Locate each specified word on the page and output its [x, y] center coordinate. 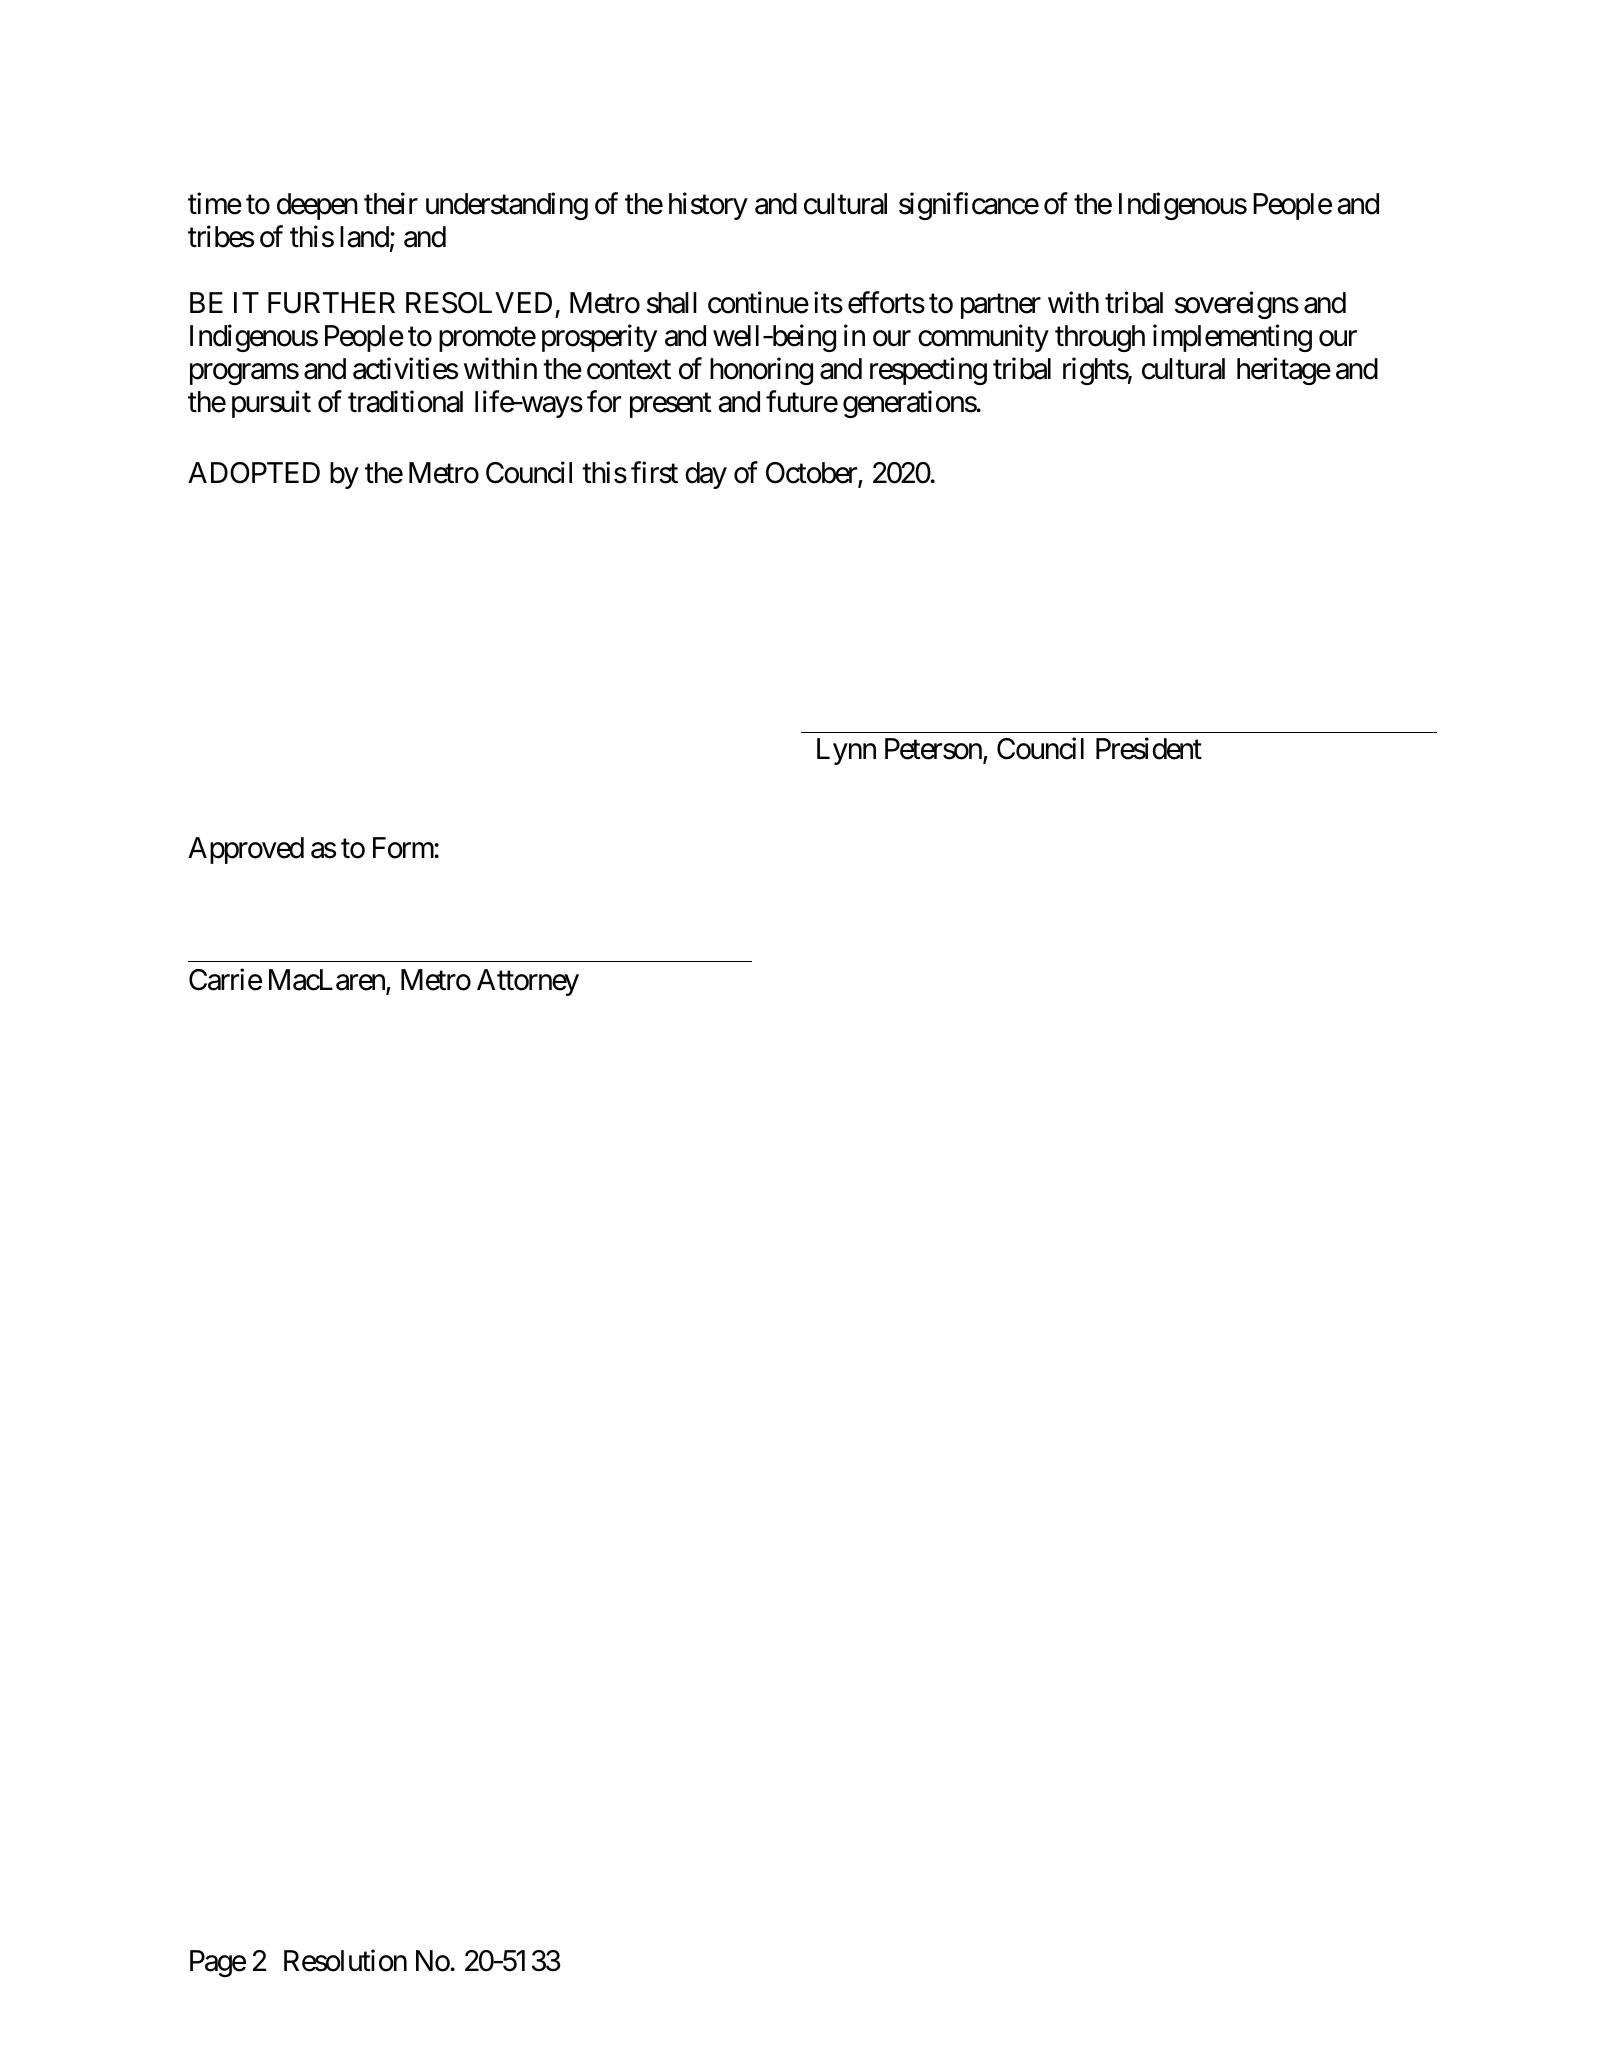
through [1100, 338]
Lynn [846, 751]
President [1149, 748]
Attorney [528, 982]
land [364, 237]
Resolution [345, 1961]
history [708, 206]
